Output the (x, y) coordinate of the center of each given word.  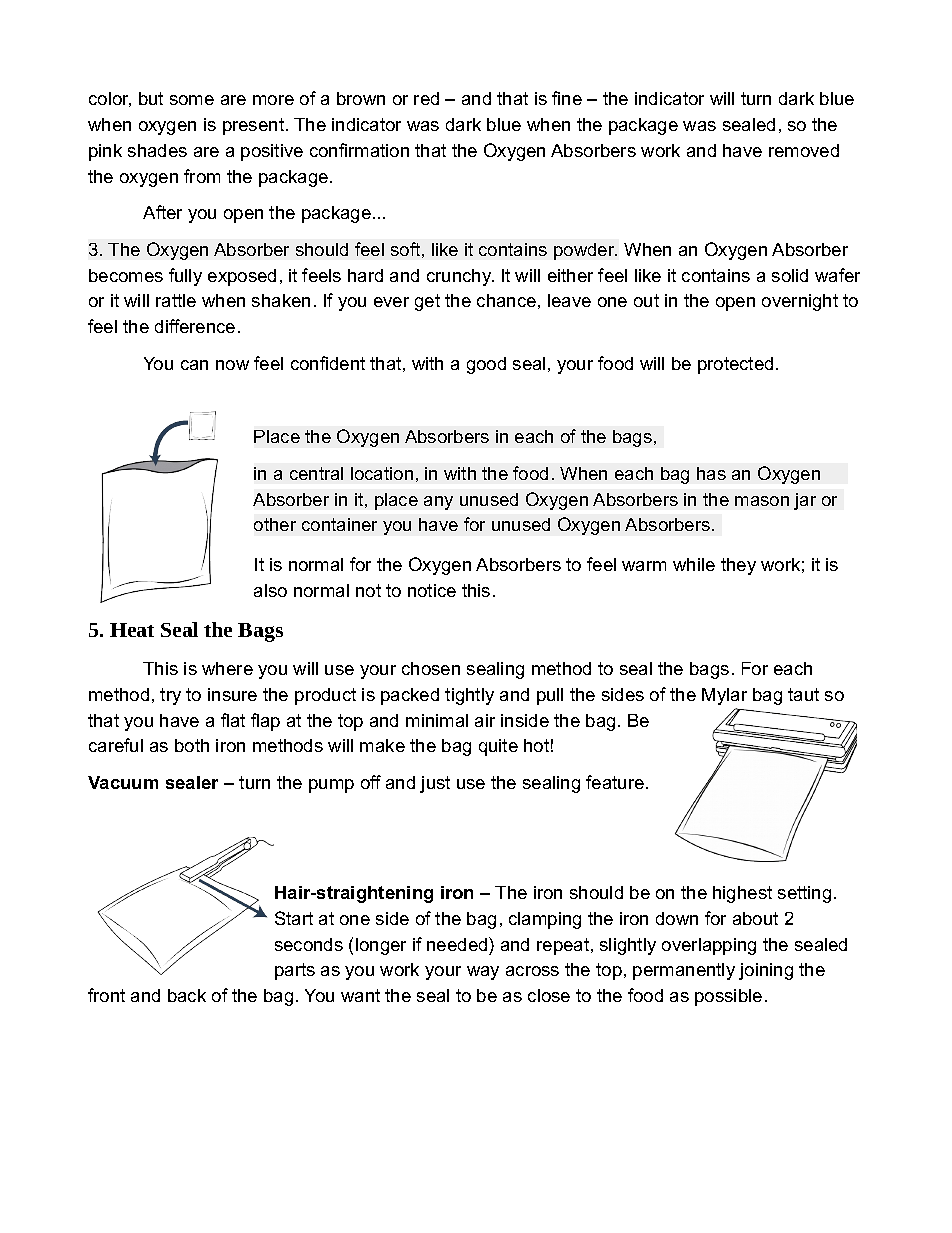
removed (804, 150)
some (192, 100)
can (194, 365)
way (483, 973)
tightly (469, 696)
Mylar (724, 696)
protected (735, 365)
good (486, 365)
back (187, 995)
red (426, 98)
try (170, 696)
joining (766, 971)
